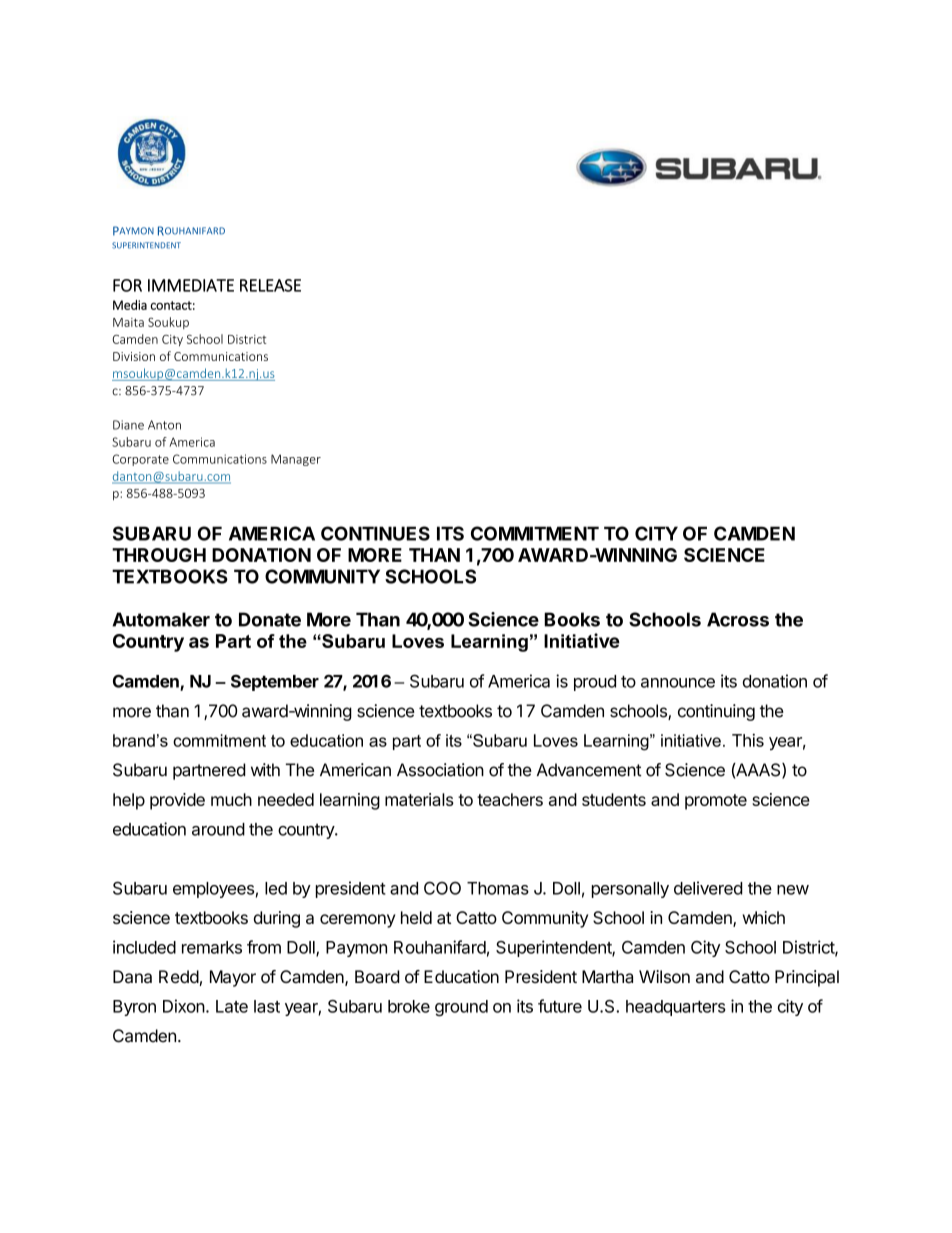 Image resolution: width=952 pixels, height=1233 pixels. Describe the element at coordinates (270, 285) in the screenshot. I see `RELEASE` at that location.
